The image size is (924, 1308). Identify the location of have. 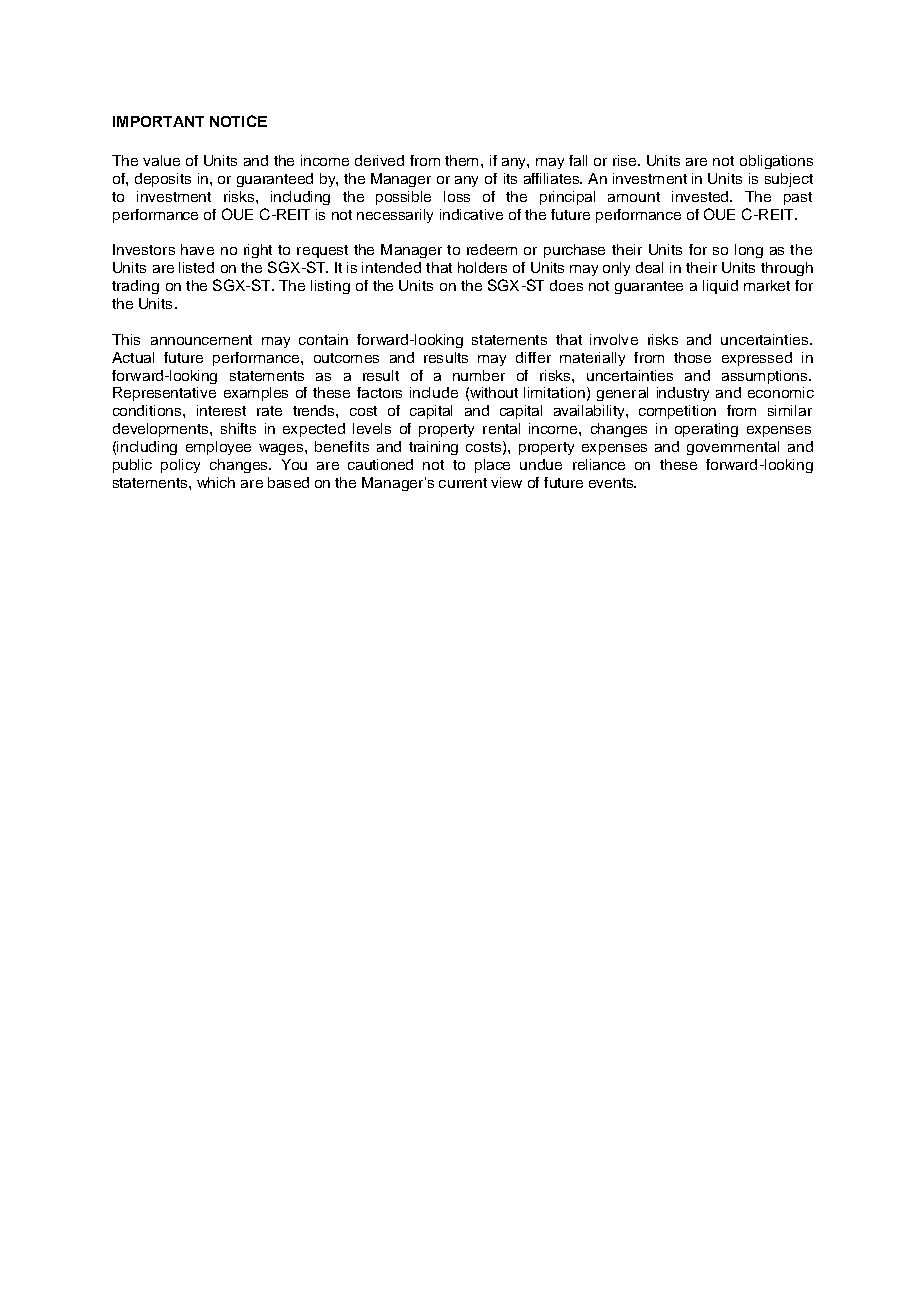
(197, 249).
